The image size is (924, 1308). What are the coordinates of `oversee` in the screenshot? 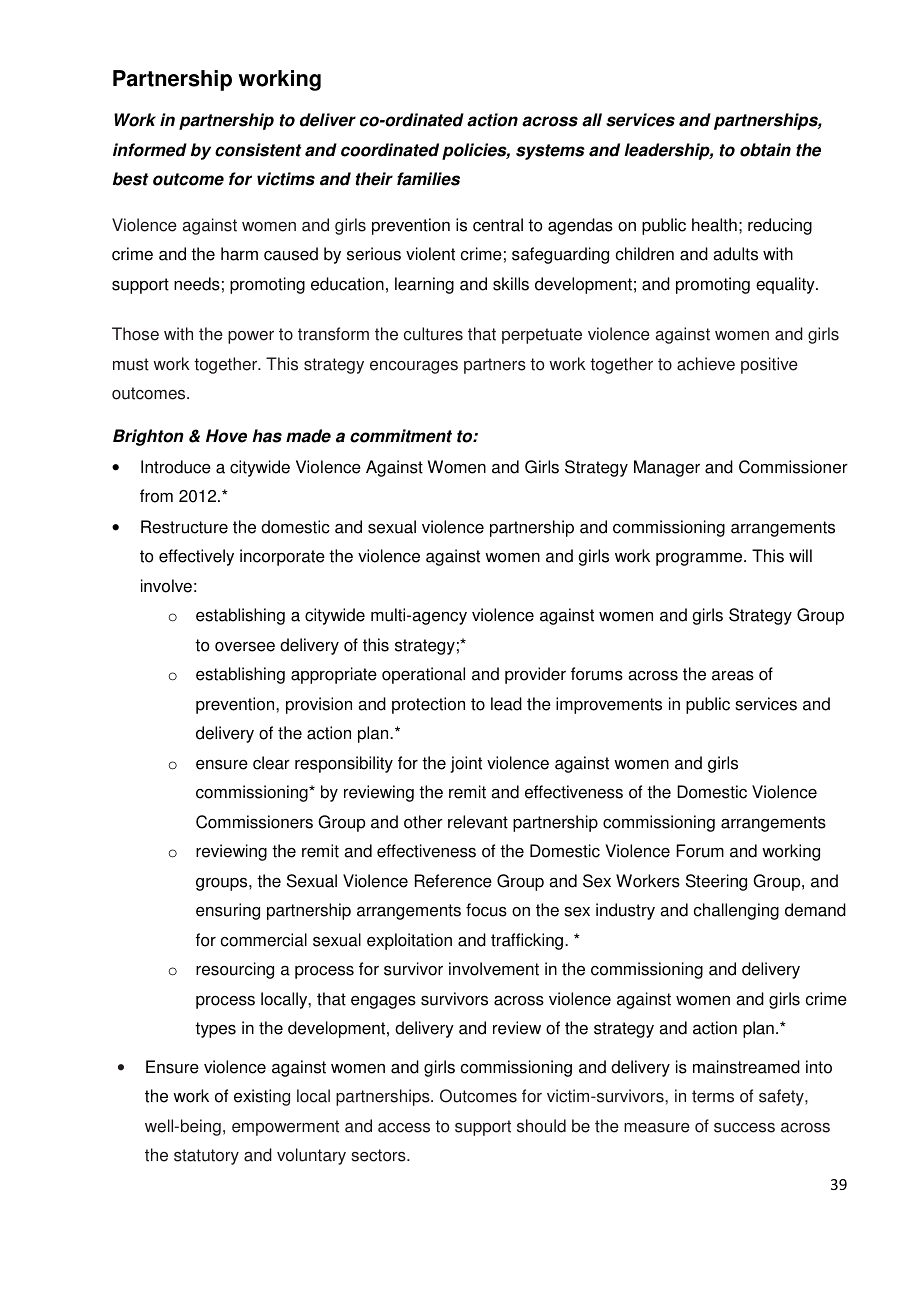 It's located at (245, 646).
